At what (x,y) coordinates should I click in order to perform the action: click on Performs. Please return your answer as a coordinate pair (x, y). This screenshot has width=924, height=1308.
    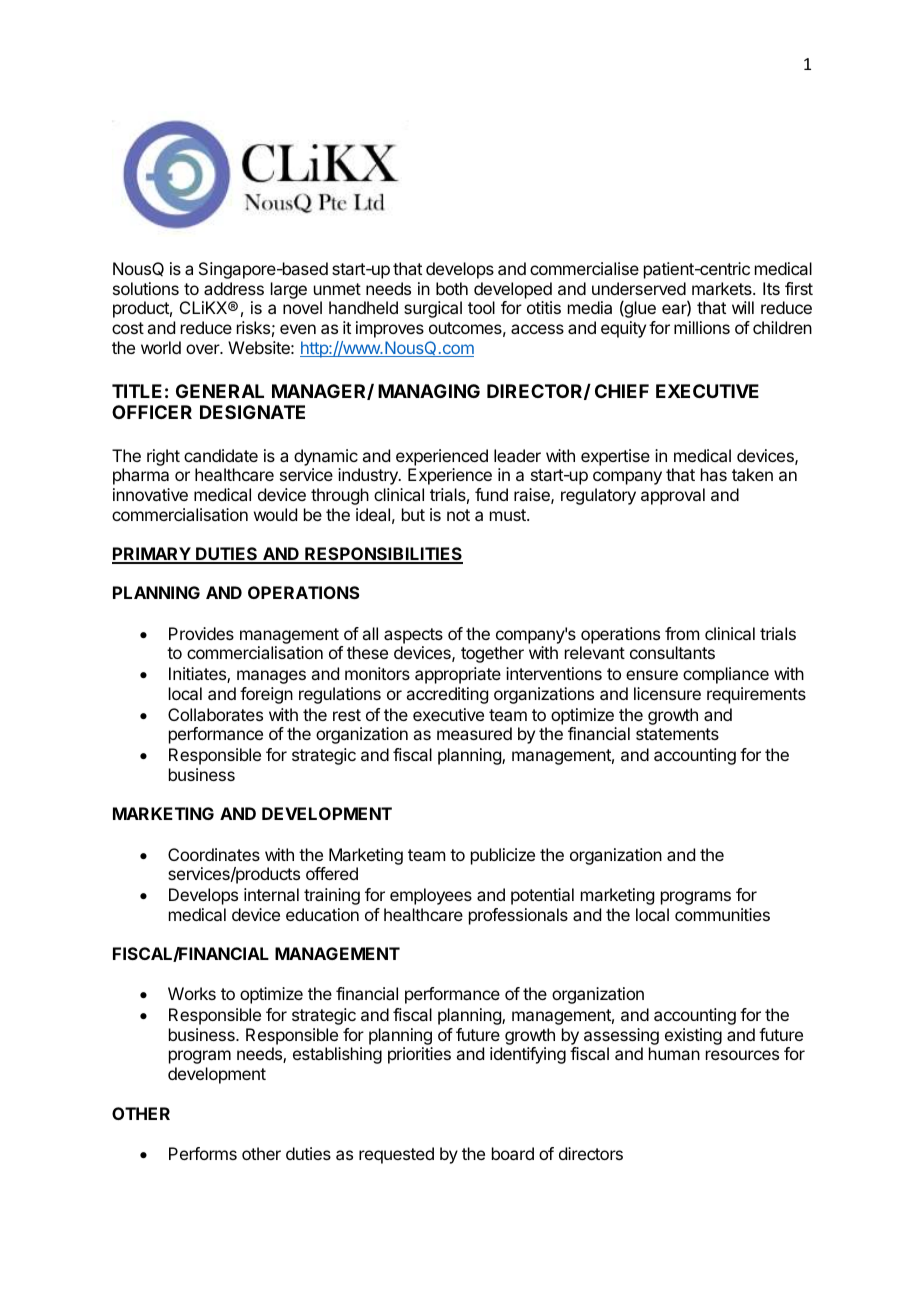
    Looking at the image, I should click on (203, 1153).
